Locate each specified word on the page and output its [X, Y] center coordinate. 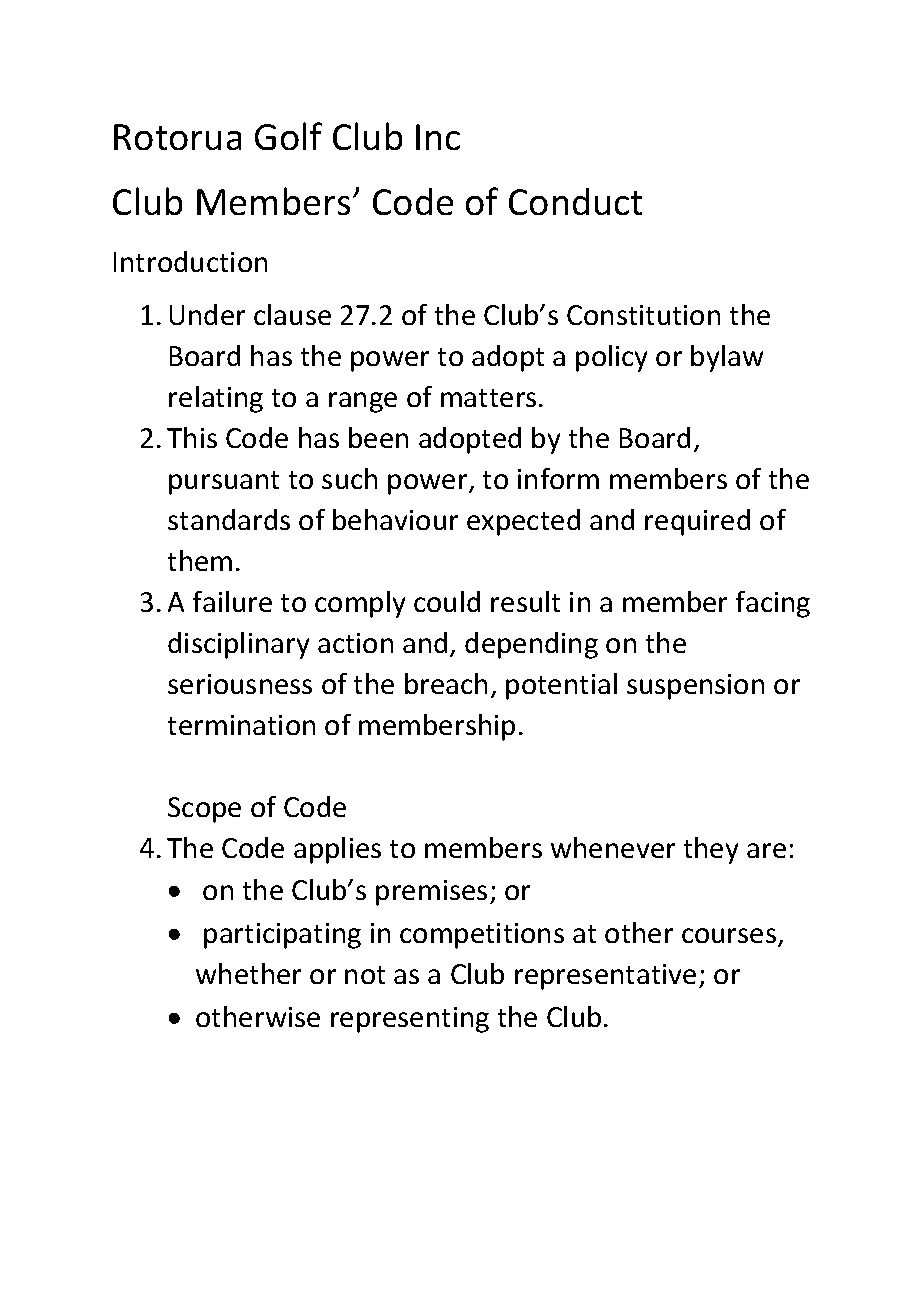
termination [241, 725]
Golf [288, 136]
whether [248, 973]
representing [410, 1020]
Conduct [575, 201]
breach [446, 683]
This [192, 437]
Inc [438, 137]
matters [488, 398]
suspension [695, 687]
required [697, 522]
